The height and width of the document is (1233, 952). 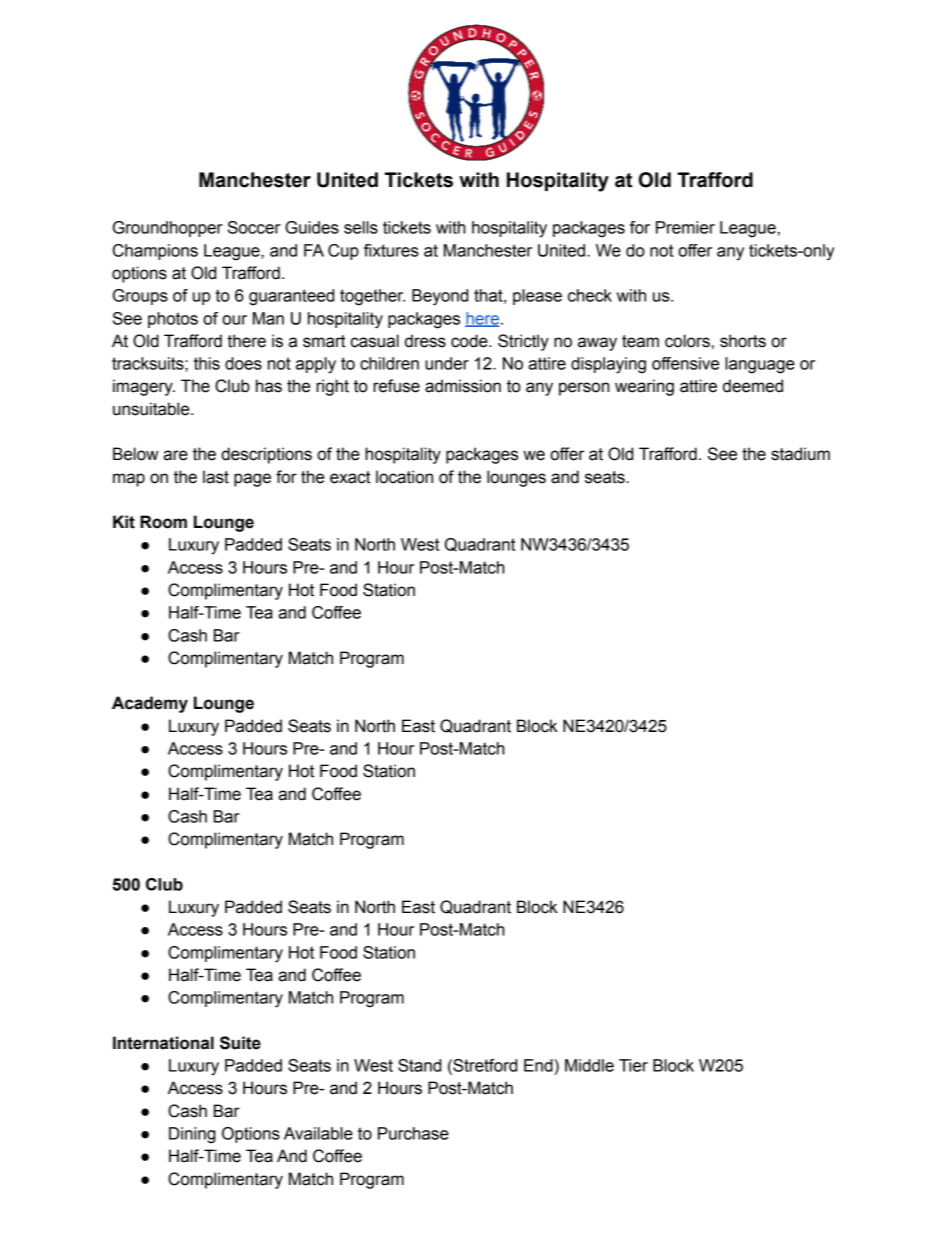 I want to click on Middle, so click(x=589, y=1065).
